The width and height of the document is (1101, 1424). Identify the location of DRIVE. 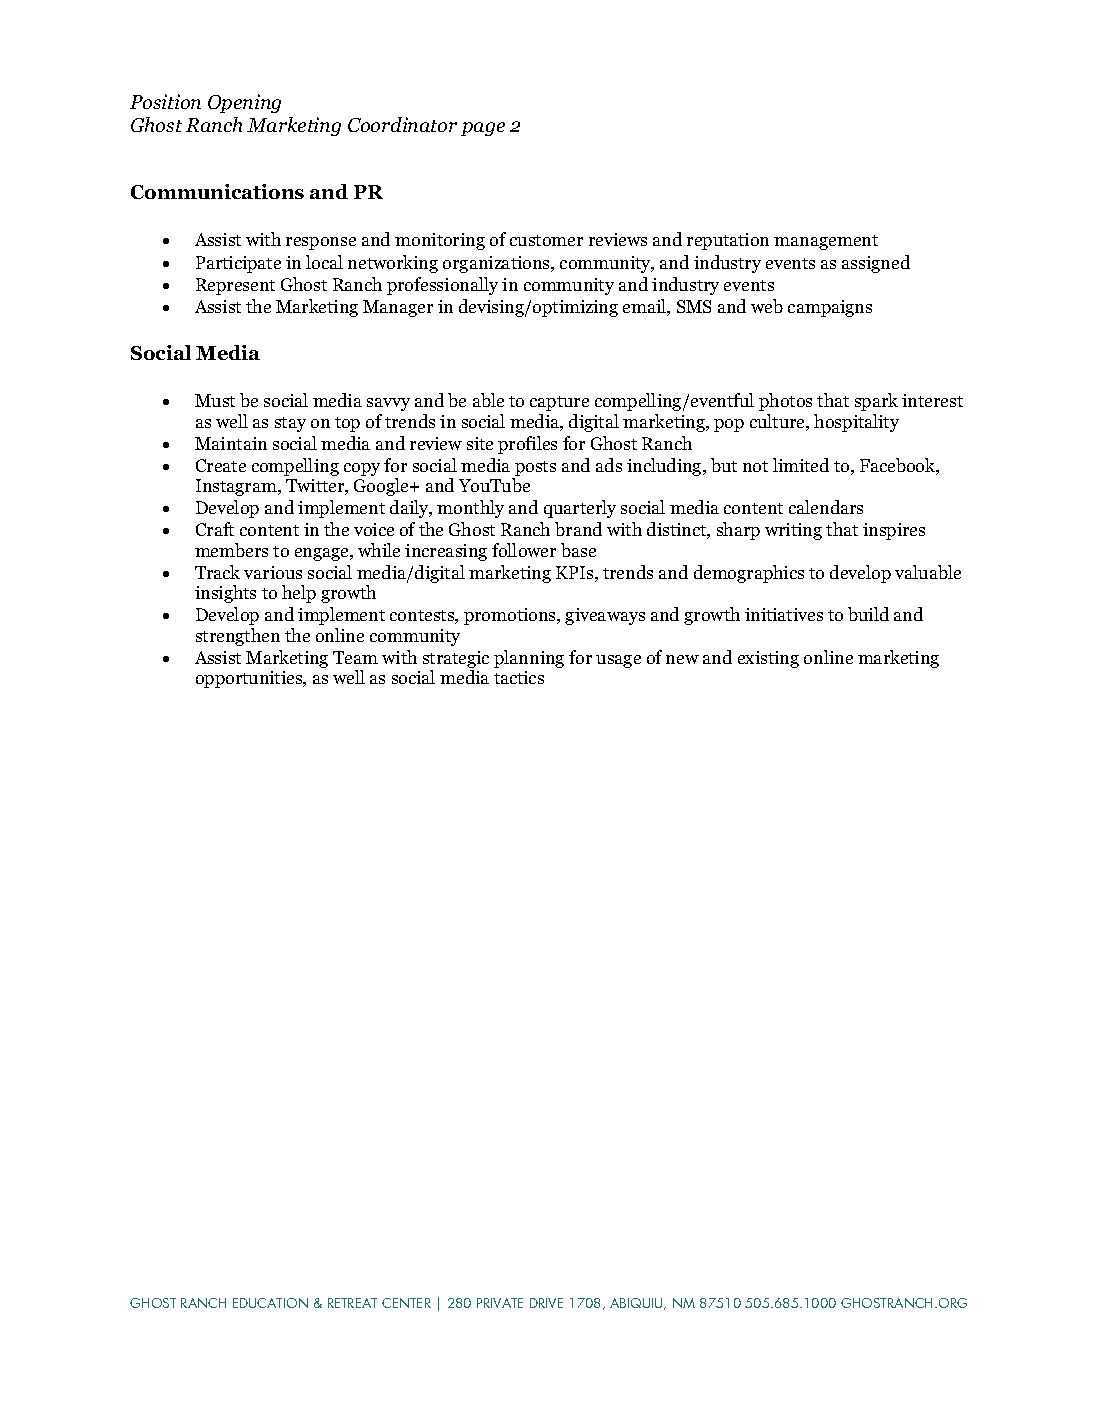
(546, 1303).
